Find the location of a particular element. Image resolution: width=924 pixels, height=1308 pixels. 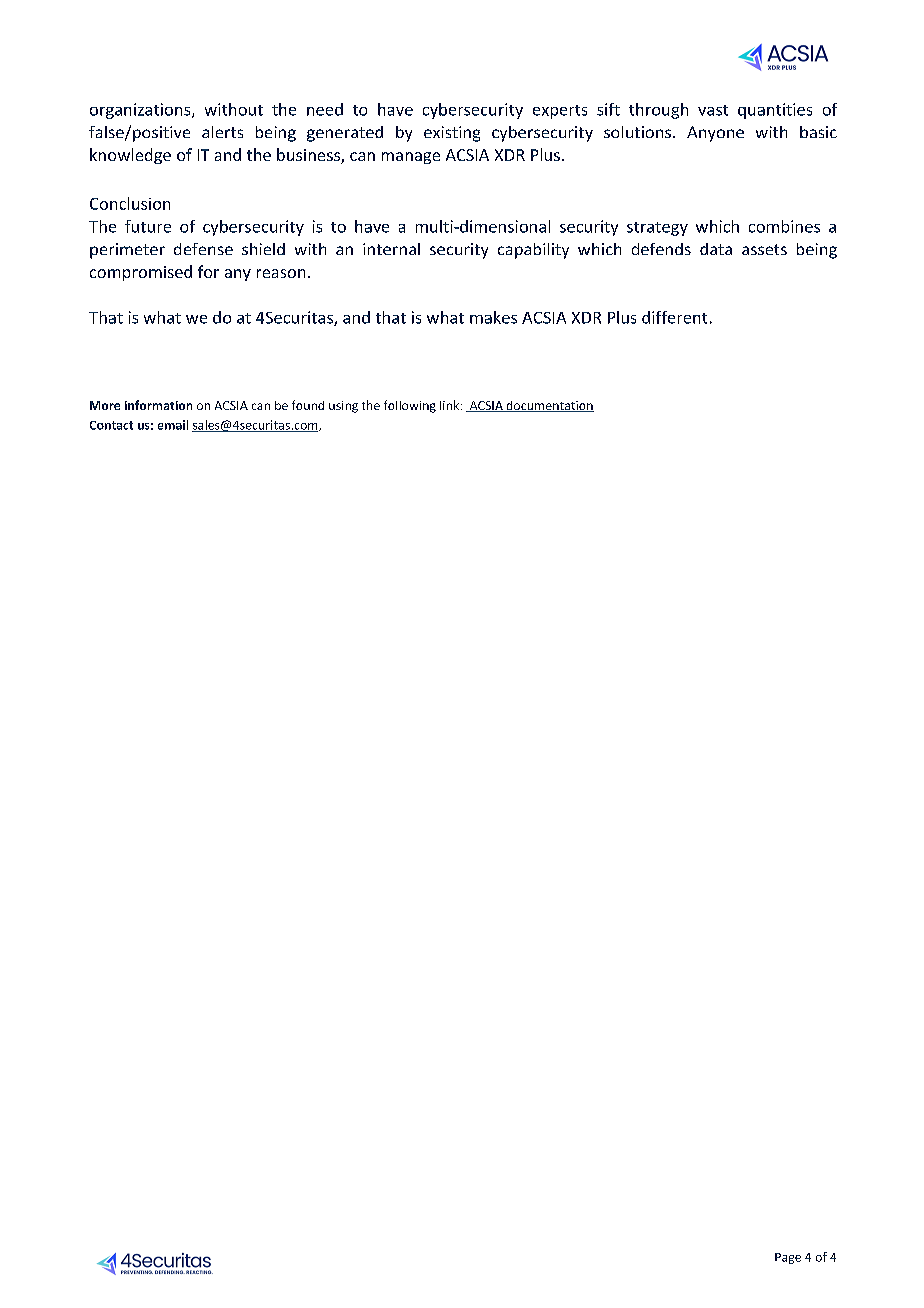

link is located at coordinates (451, 405).
